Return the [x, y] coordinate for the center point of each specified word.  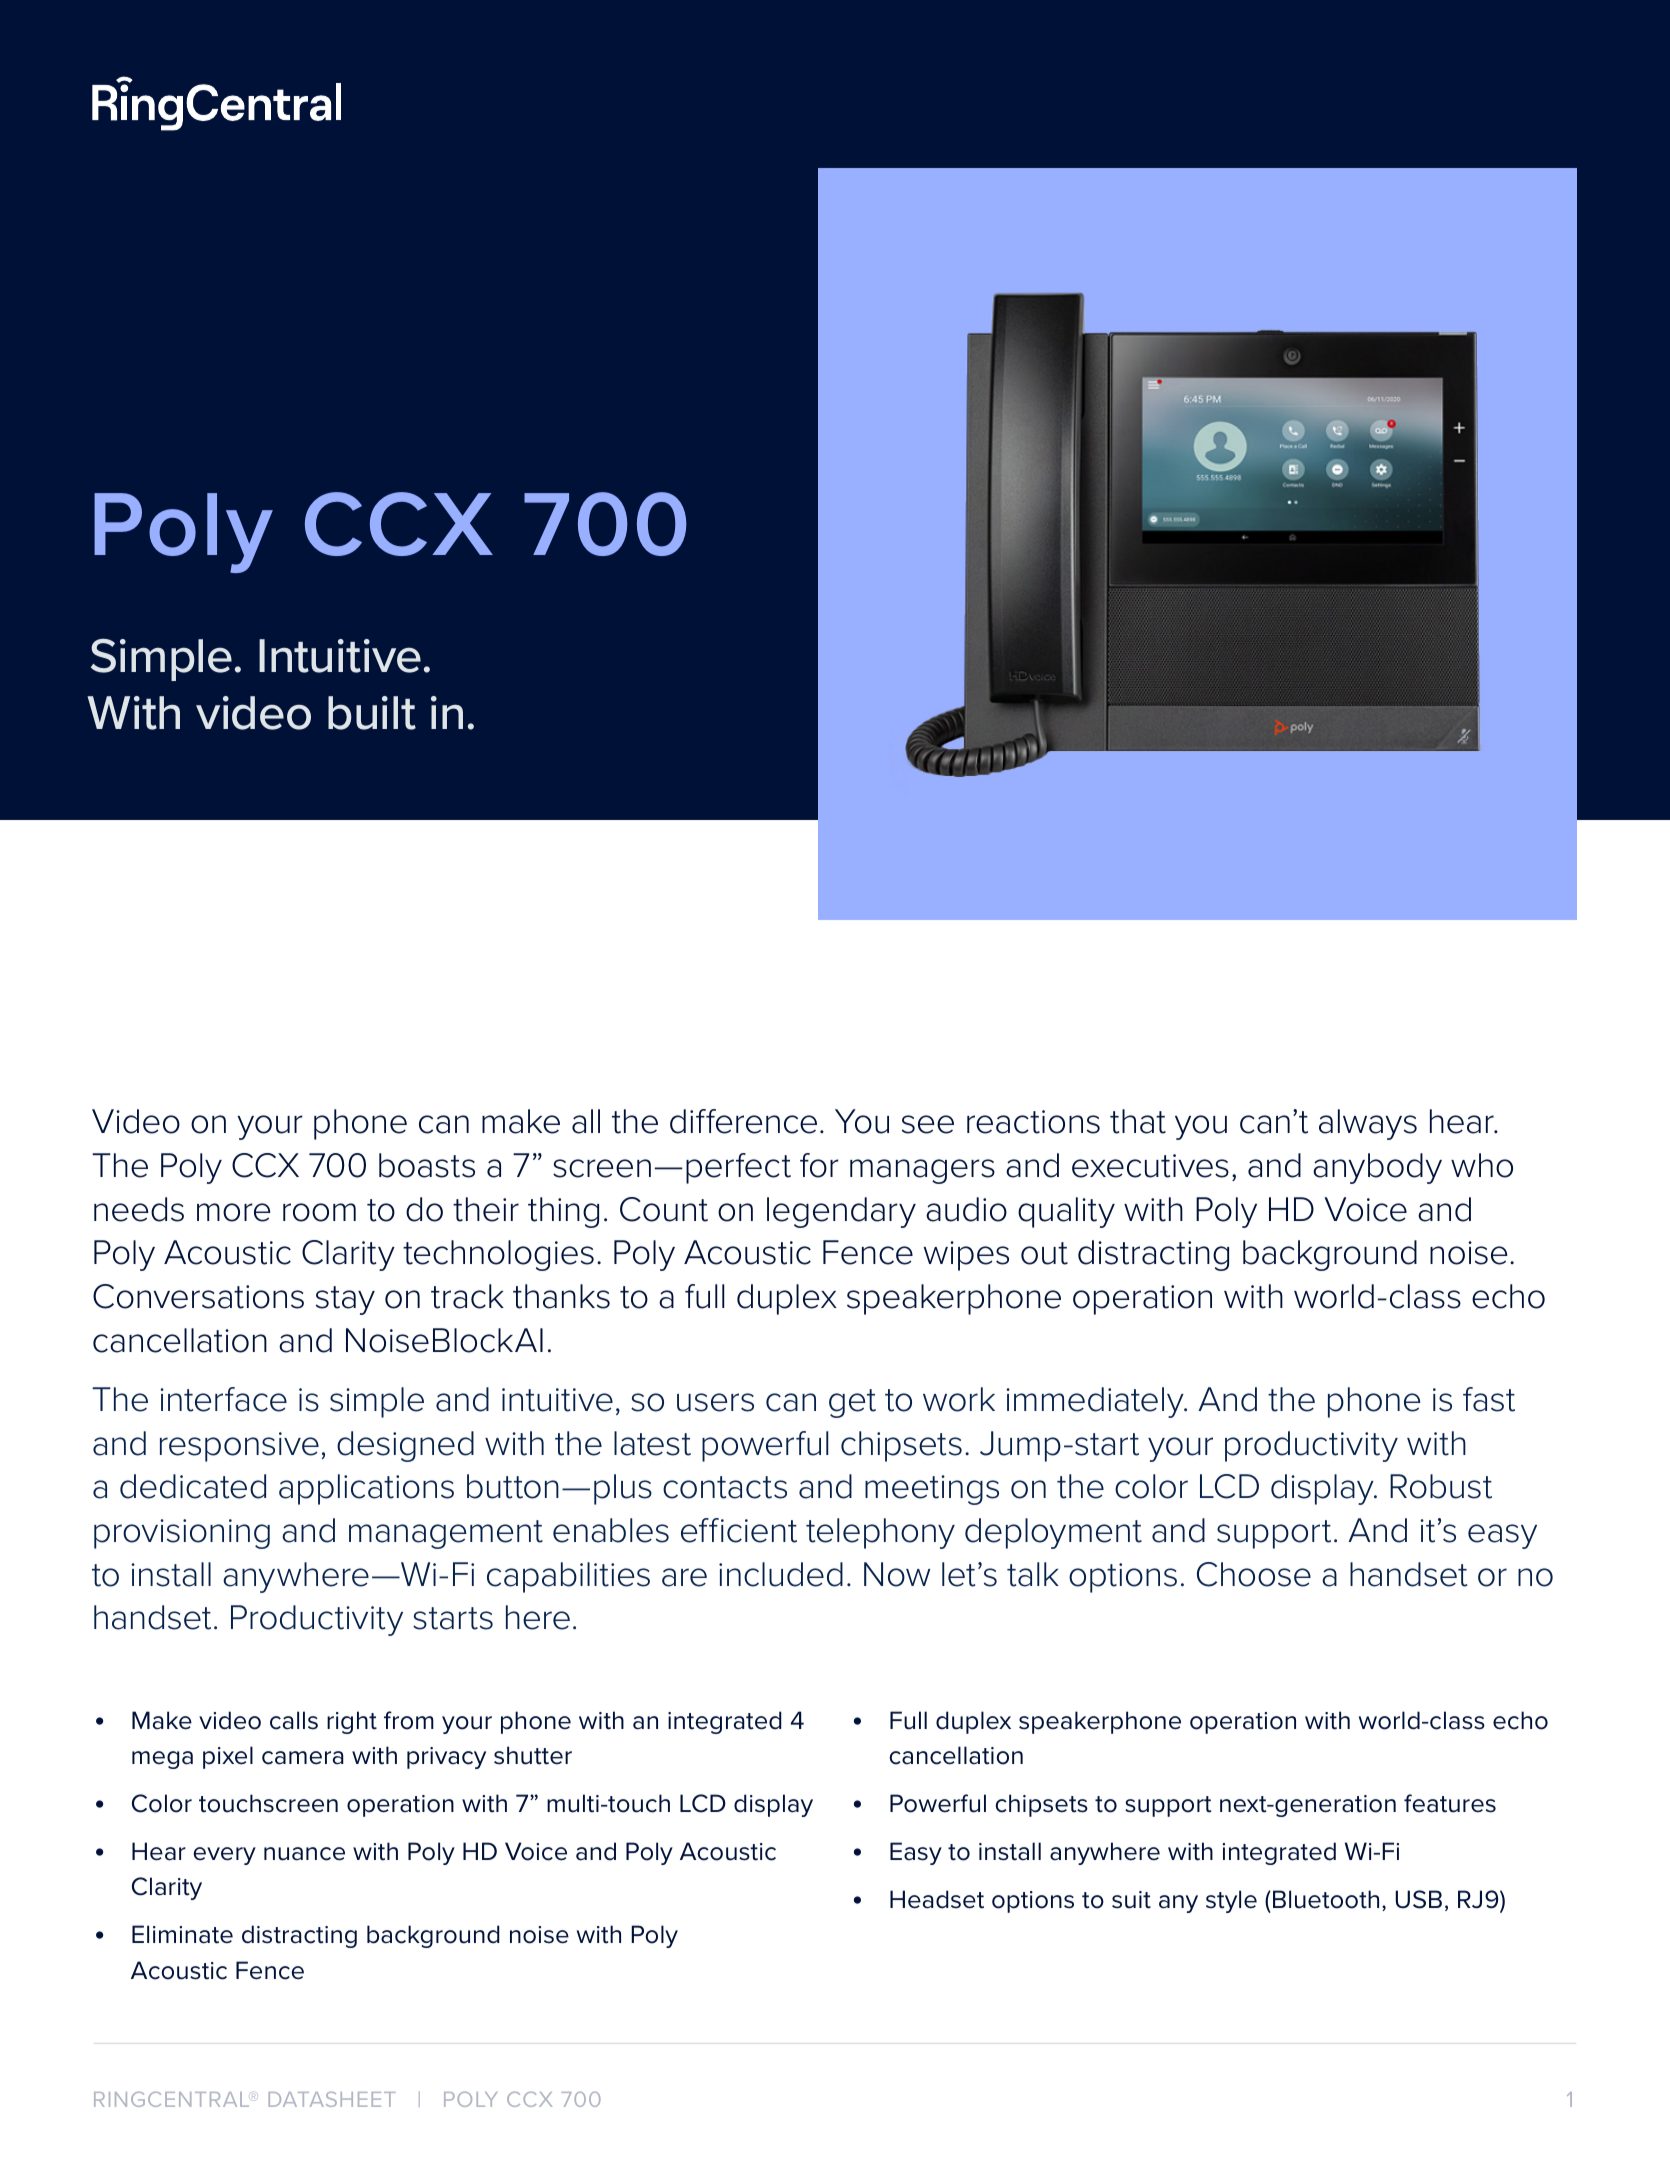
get [852, 1403]
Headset [937, 1899]
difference [743, 1121]
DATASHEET [332, 2099]
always [1368, 1124]
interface [223, 1399]
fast [1489, 1399]
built [372, 713]
